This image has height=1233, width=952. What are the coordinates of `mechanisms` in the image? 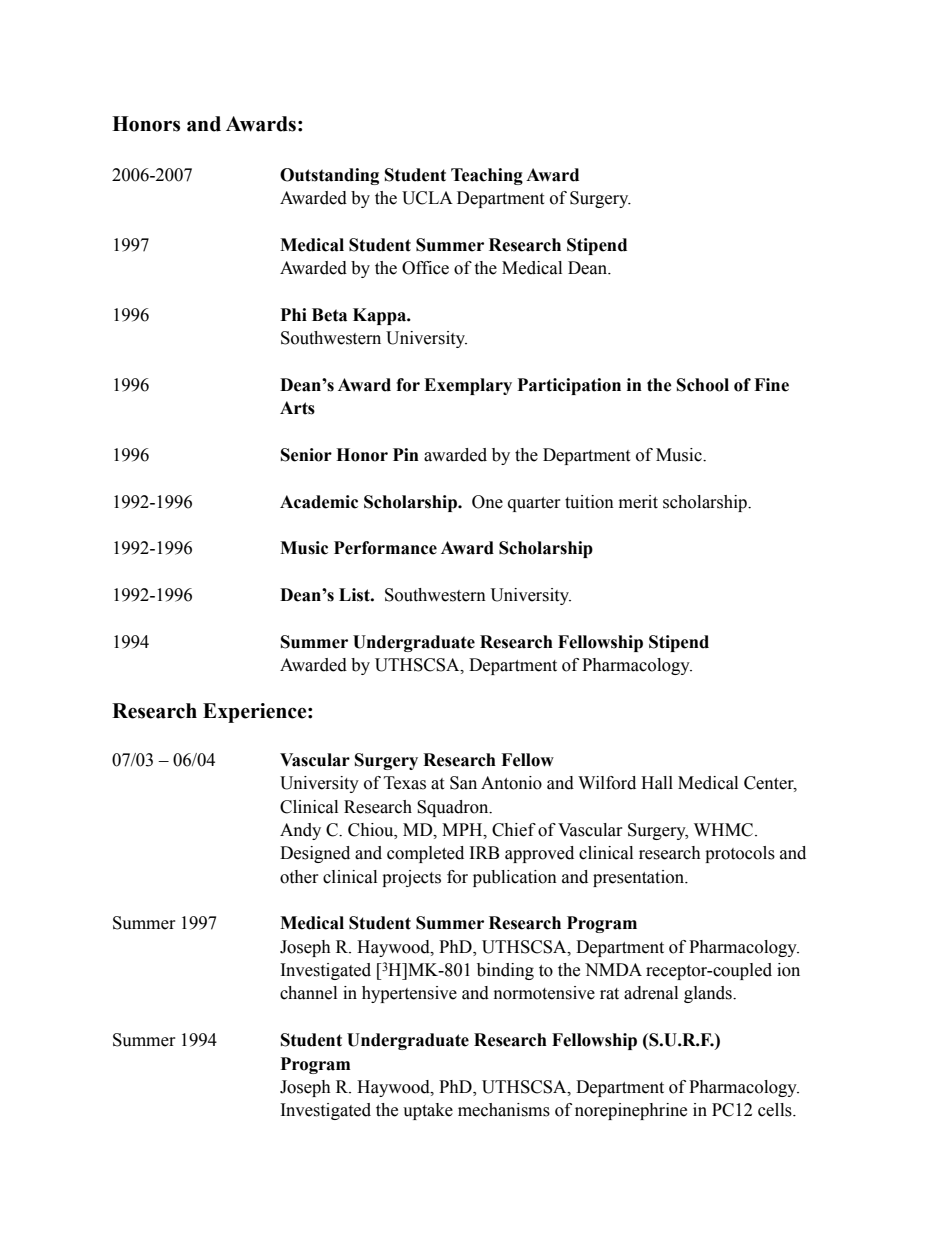 It's located at (504, 1110).
